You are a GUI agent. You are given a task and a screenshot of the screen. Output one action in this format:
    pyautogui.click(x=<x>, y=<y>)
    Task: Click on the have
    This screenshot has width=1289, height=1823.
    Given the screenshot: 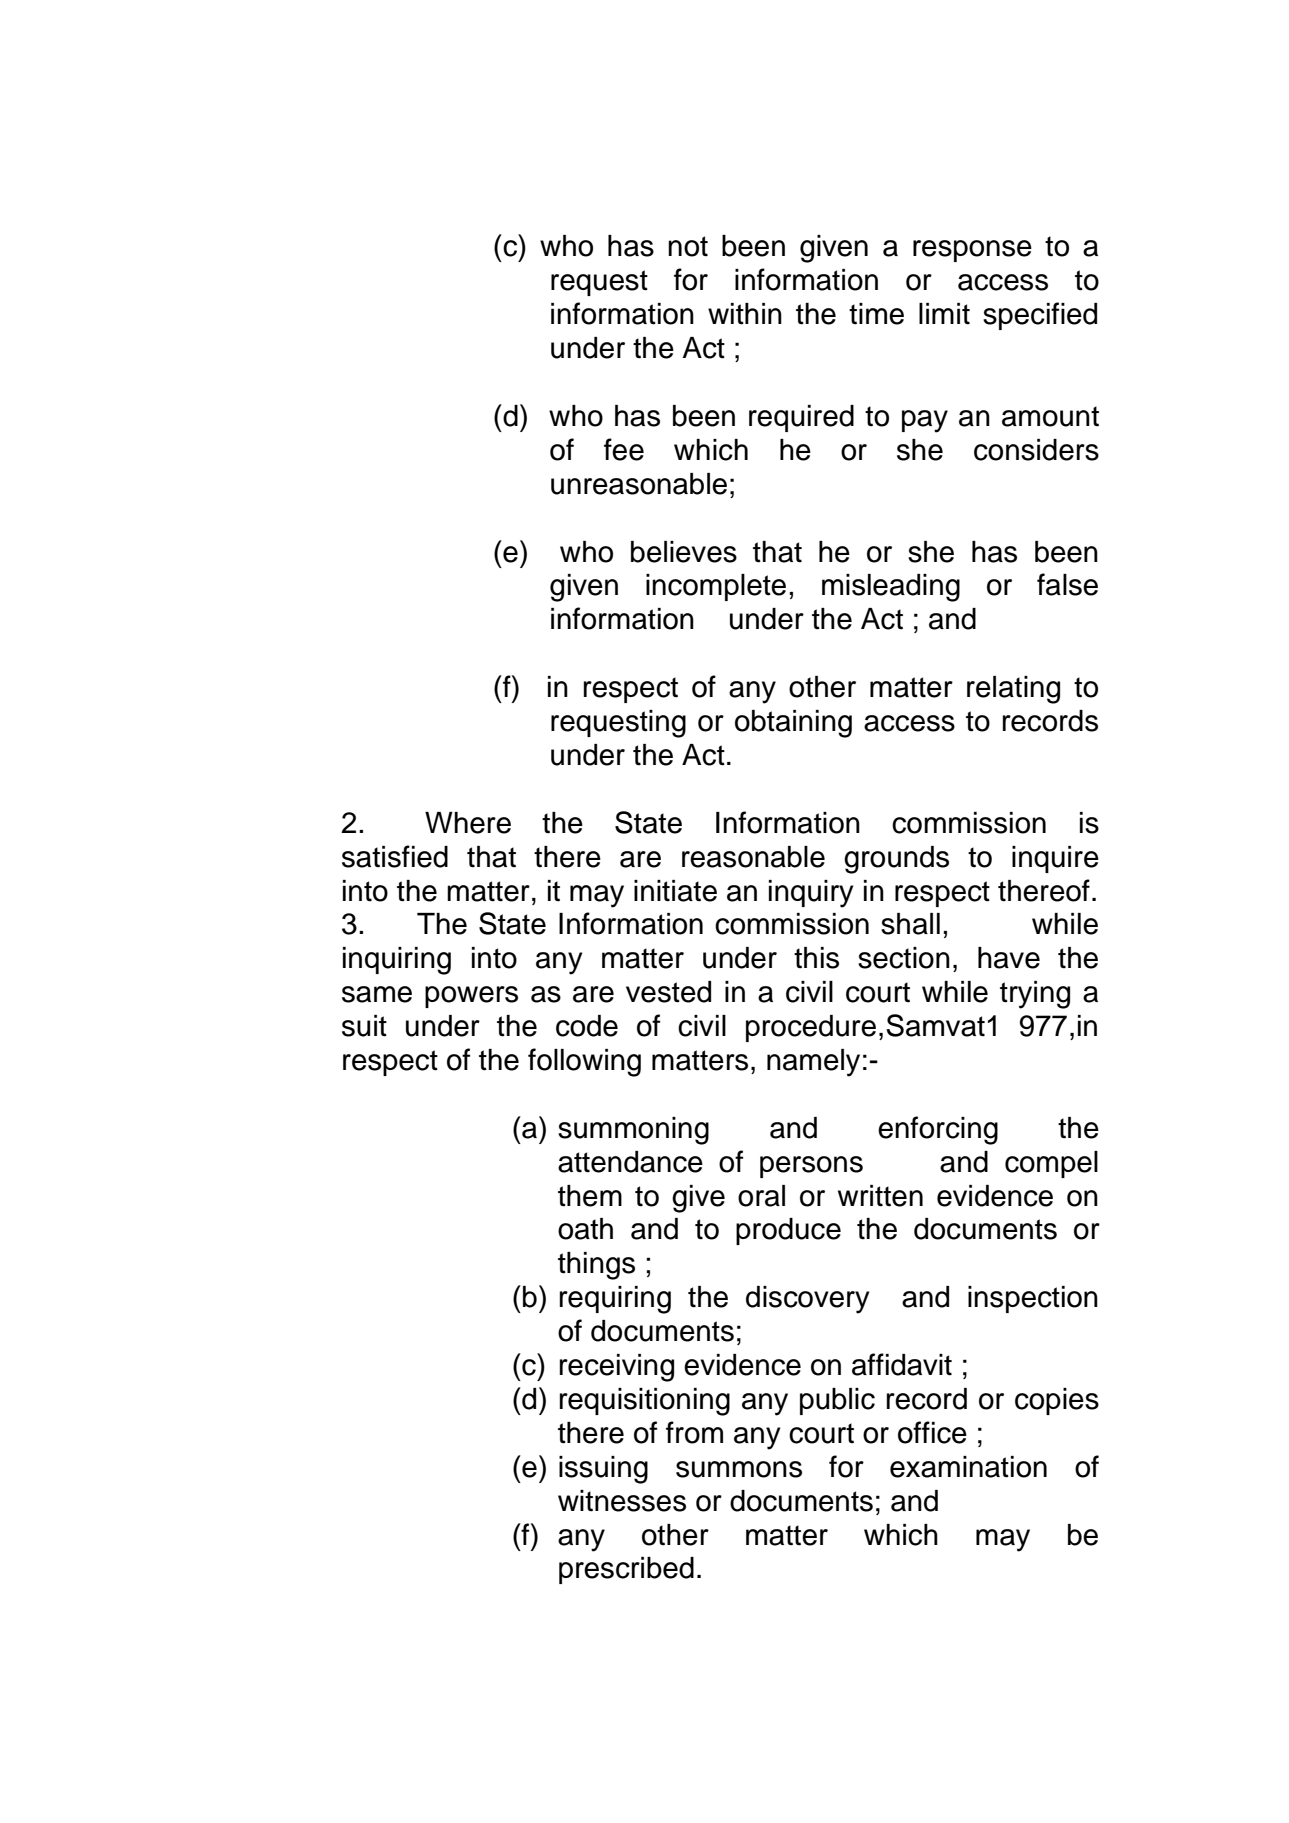 What is the action you would take?
    pyautogui.click(x=1009, y=958)
